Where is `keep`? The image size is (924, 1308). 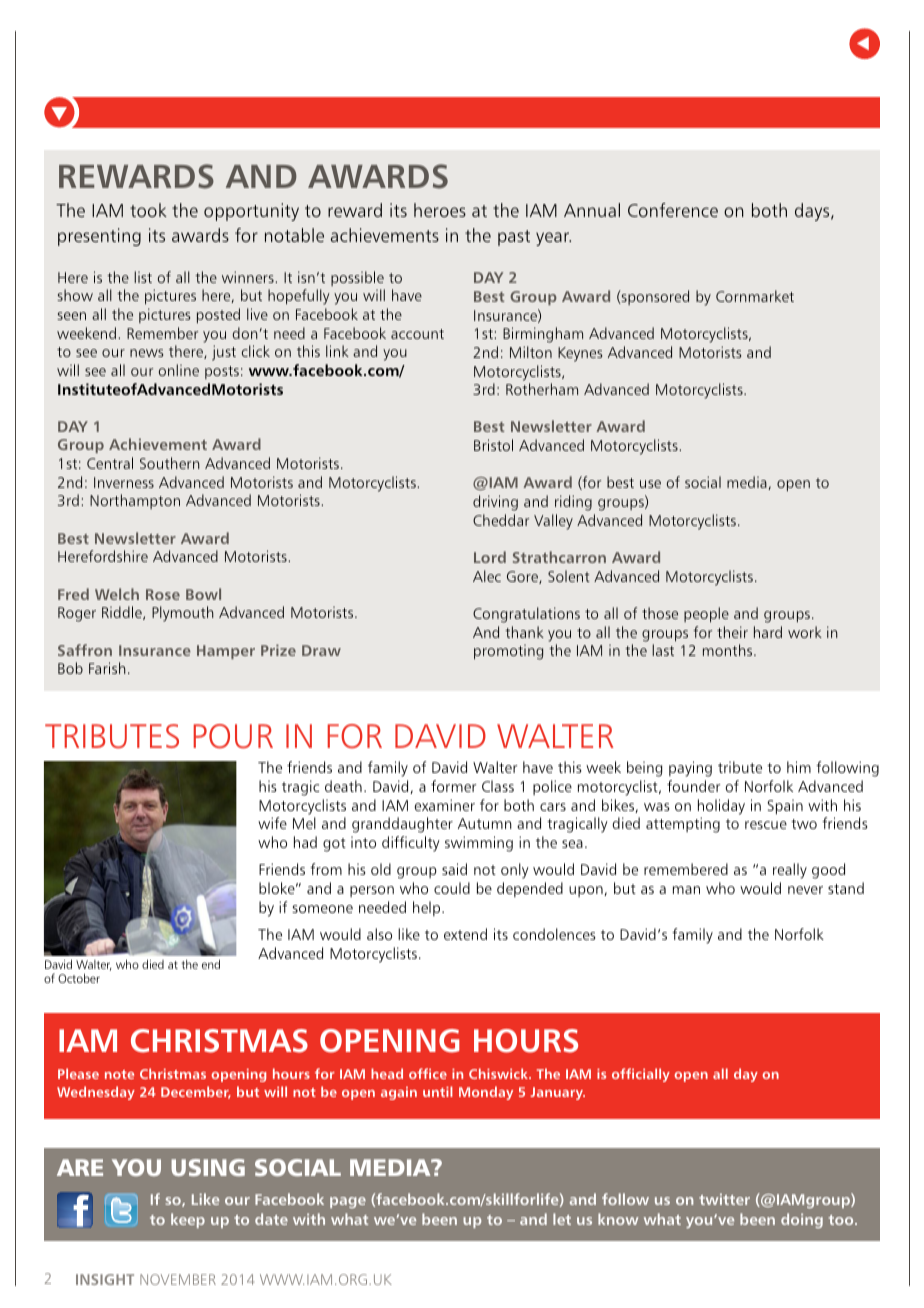
keep is located at coordinates (188, 1220).
